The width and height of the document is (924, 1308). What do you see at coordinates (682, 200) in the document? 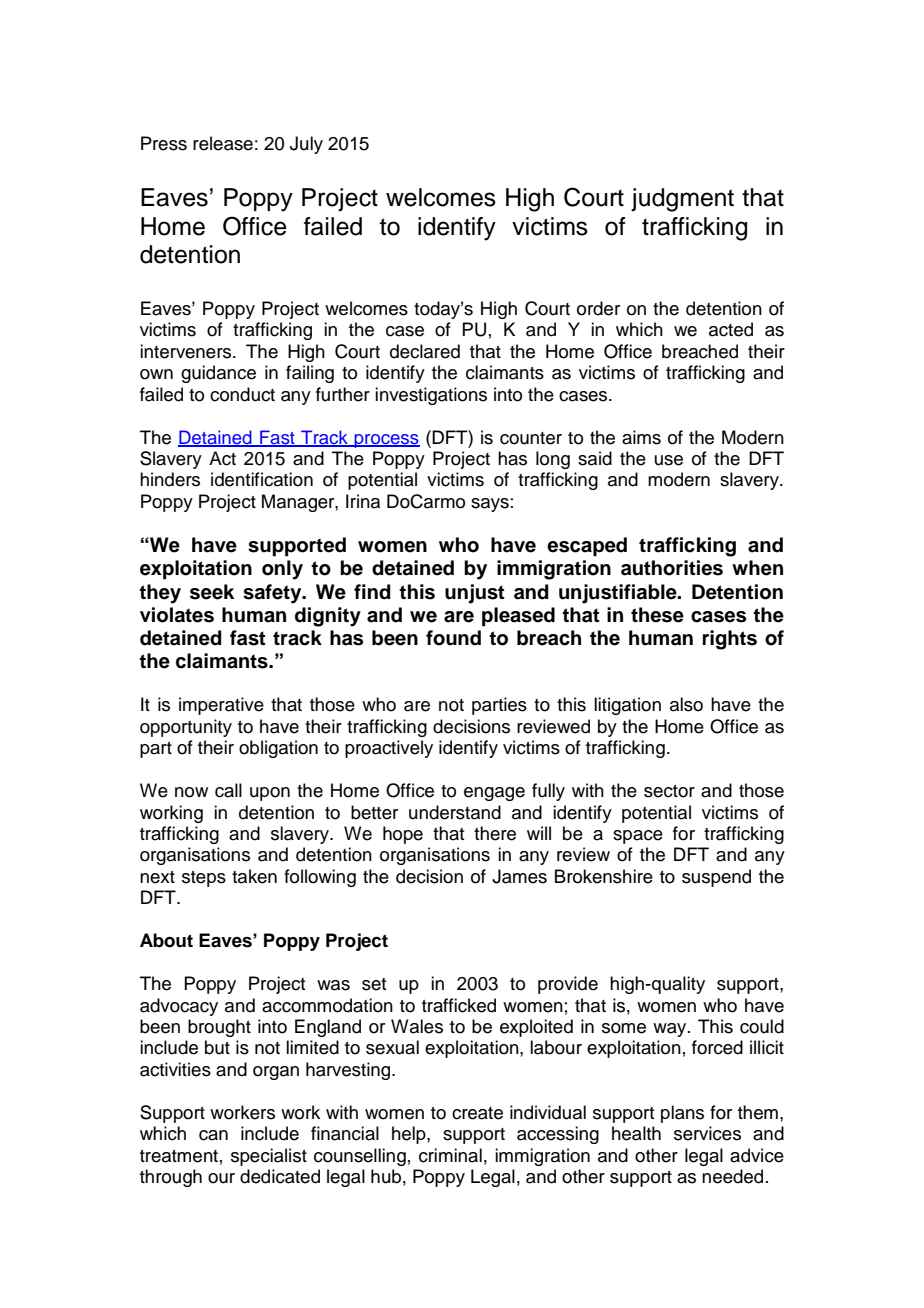
I see `judgment` at bounding box center [682, 200].
